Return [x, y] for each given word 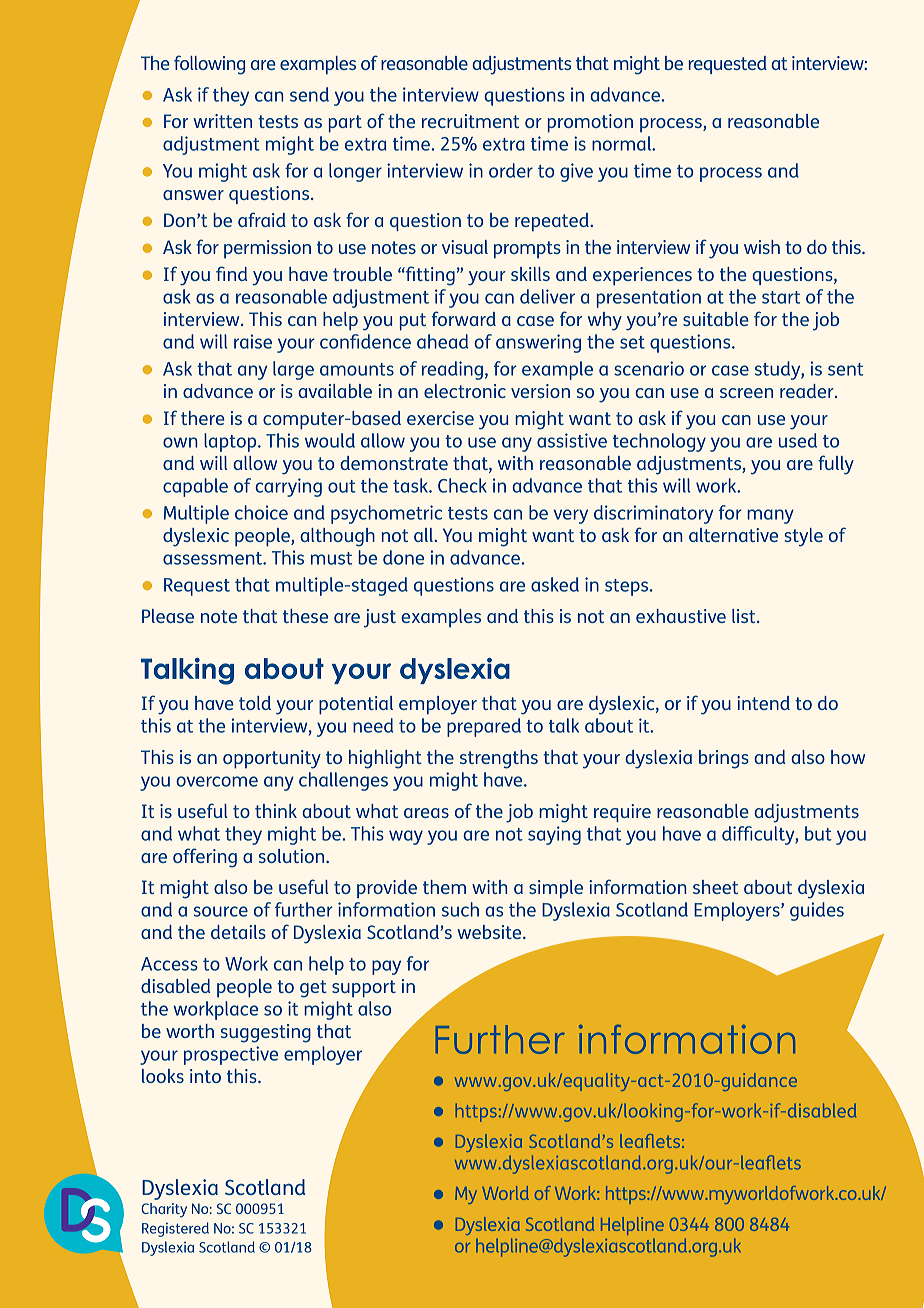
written [222, 121]
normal [622, 143]
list [745, 616]
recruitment [470, 121]
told [255, 703]
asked [555, 584]
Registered [175, 1229]
